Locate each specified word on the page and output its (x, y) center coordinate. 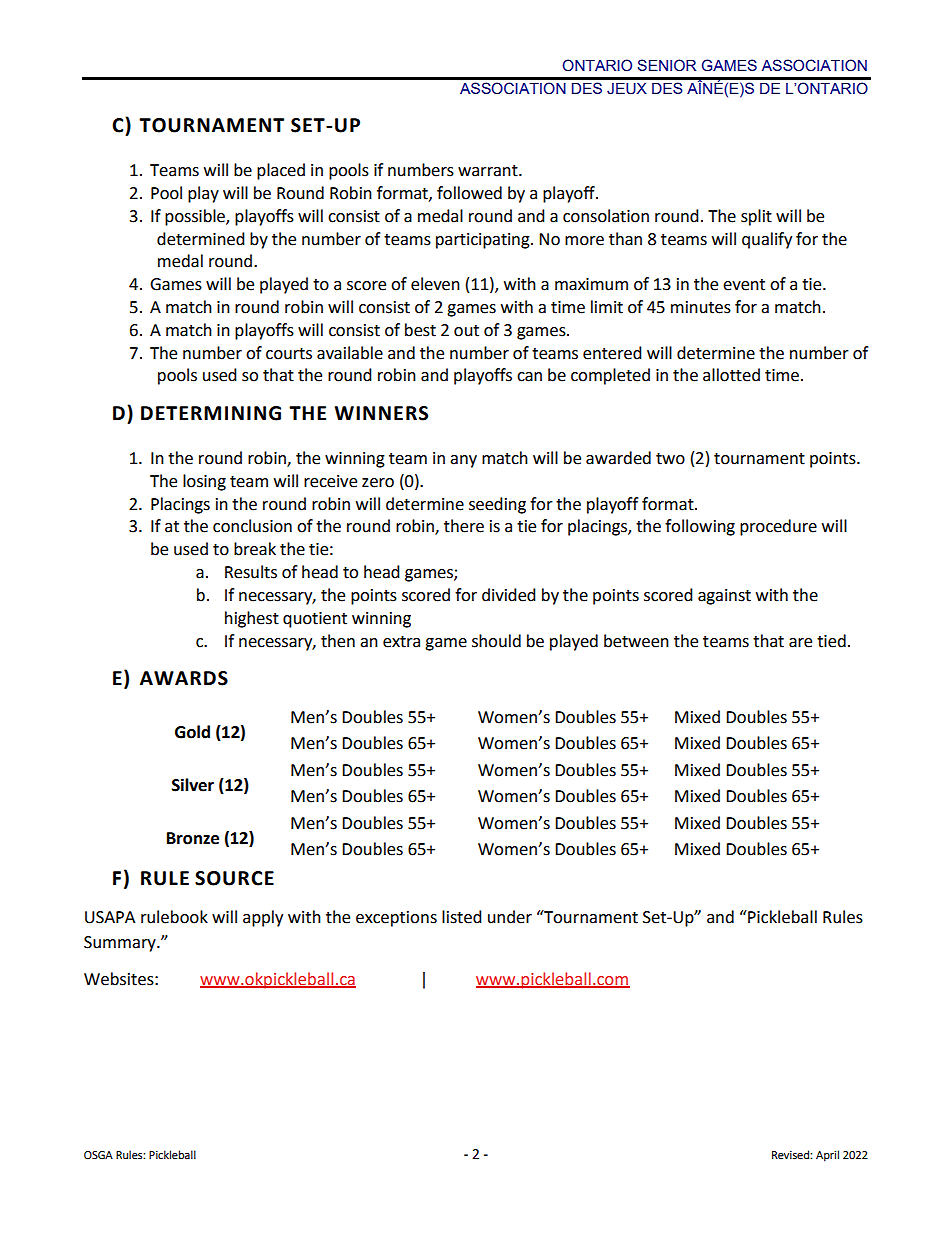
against (724, 597)
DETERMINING (211, 413)
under (510, 917)
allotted (731, 375)
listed (462, 917)
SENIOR (667, 65)
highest (252, 619)
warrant (489, 171)
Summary (121, 944)
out (466, 331)
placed (281, 171)
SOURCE (234, 878)
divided (509, 595)
